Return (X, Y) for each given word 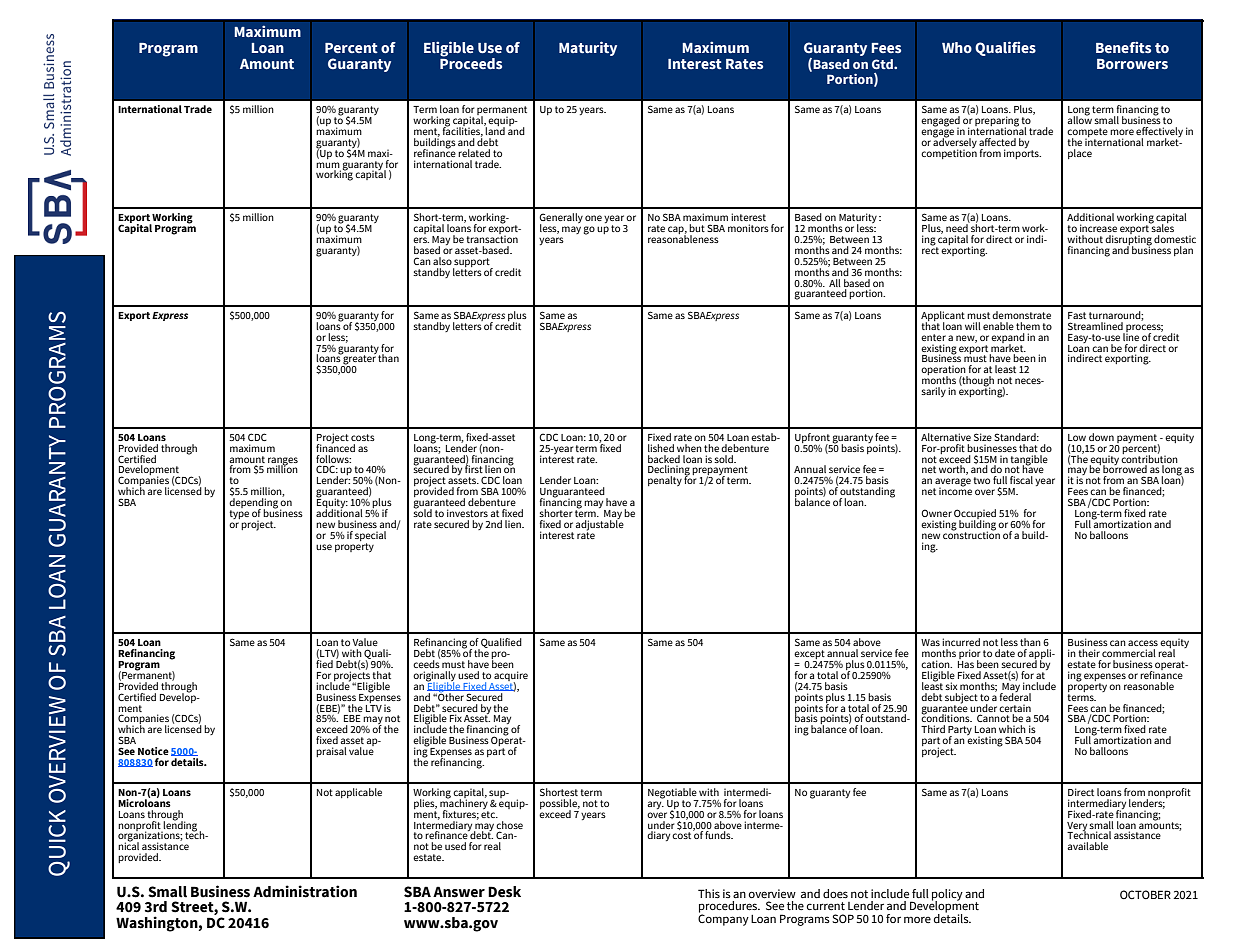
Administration (305, 891)
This (709, 893)
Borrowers (1132, 64)
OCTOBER (1145, 894)
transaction (492, 238)
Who (957, 47)
